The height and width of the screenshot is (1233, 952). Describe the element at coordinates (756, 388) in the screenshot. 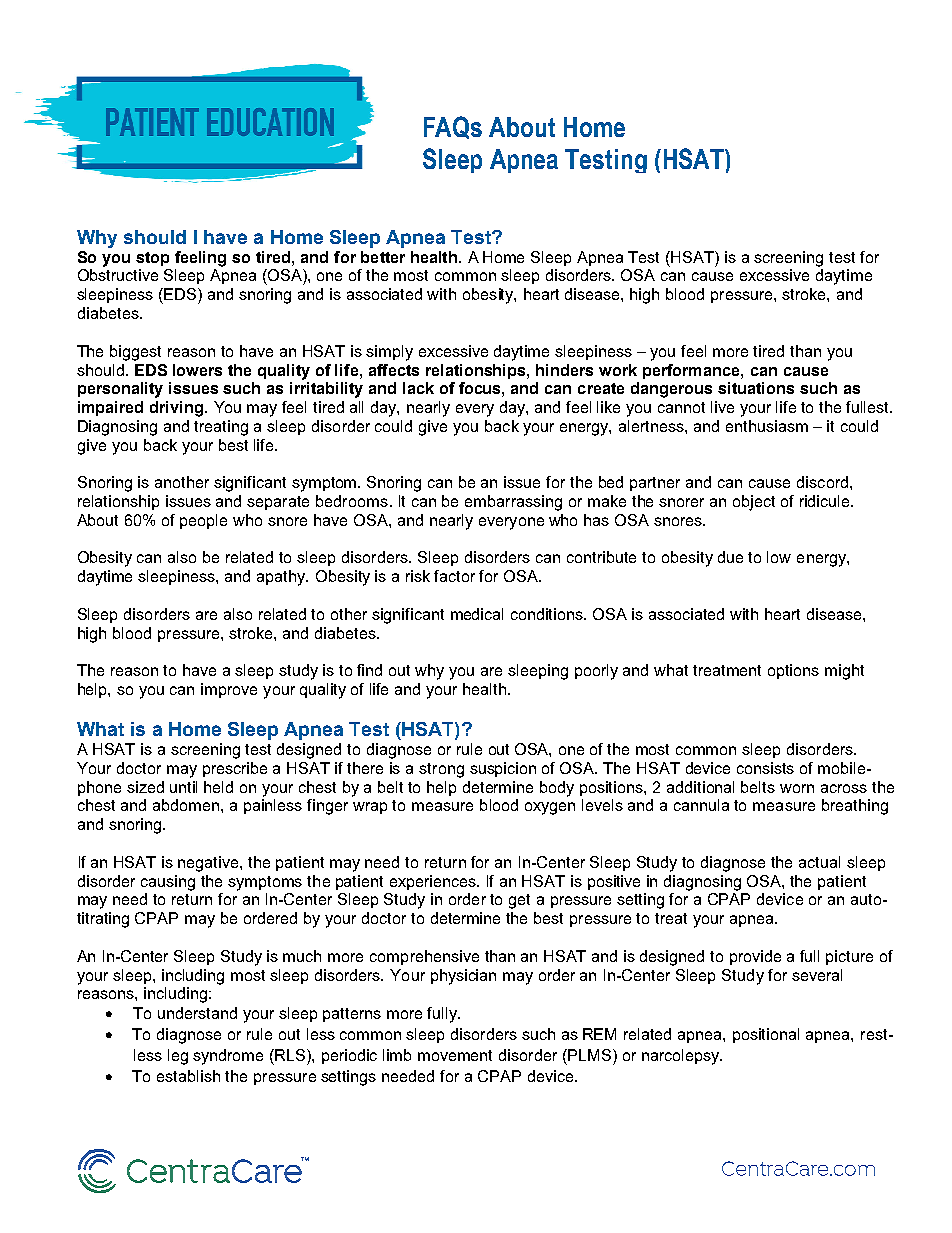

I see `situations` at that location.
